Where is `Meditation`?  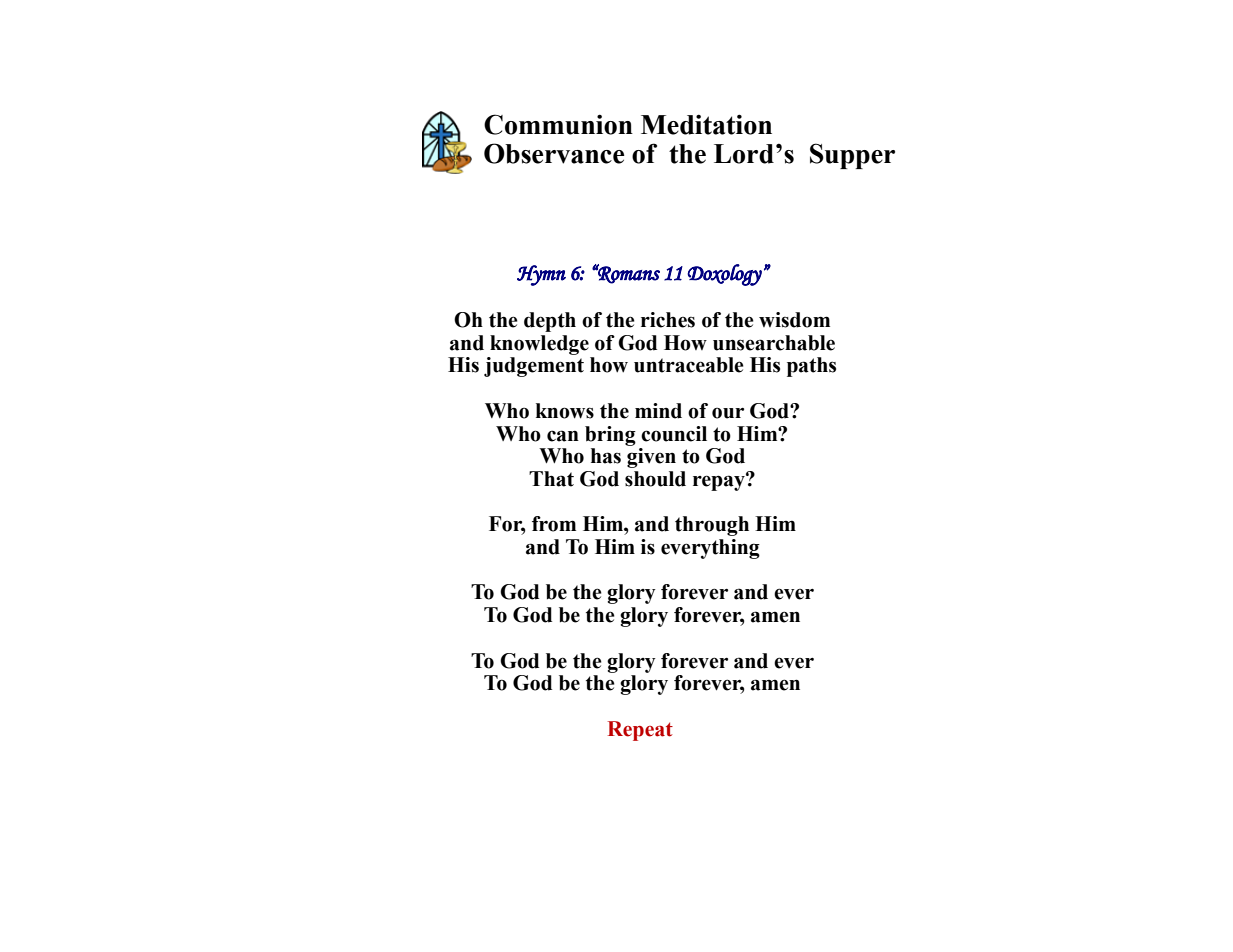 Meditation is located at coordinates (706, 124).
